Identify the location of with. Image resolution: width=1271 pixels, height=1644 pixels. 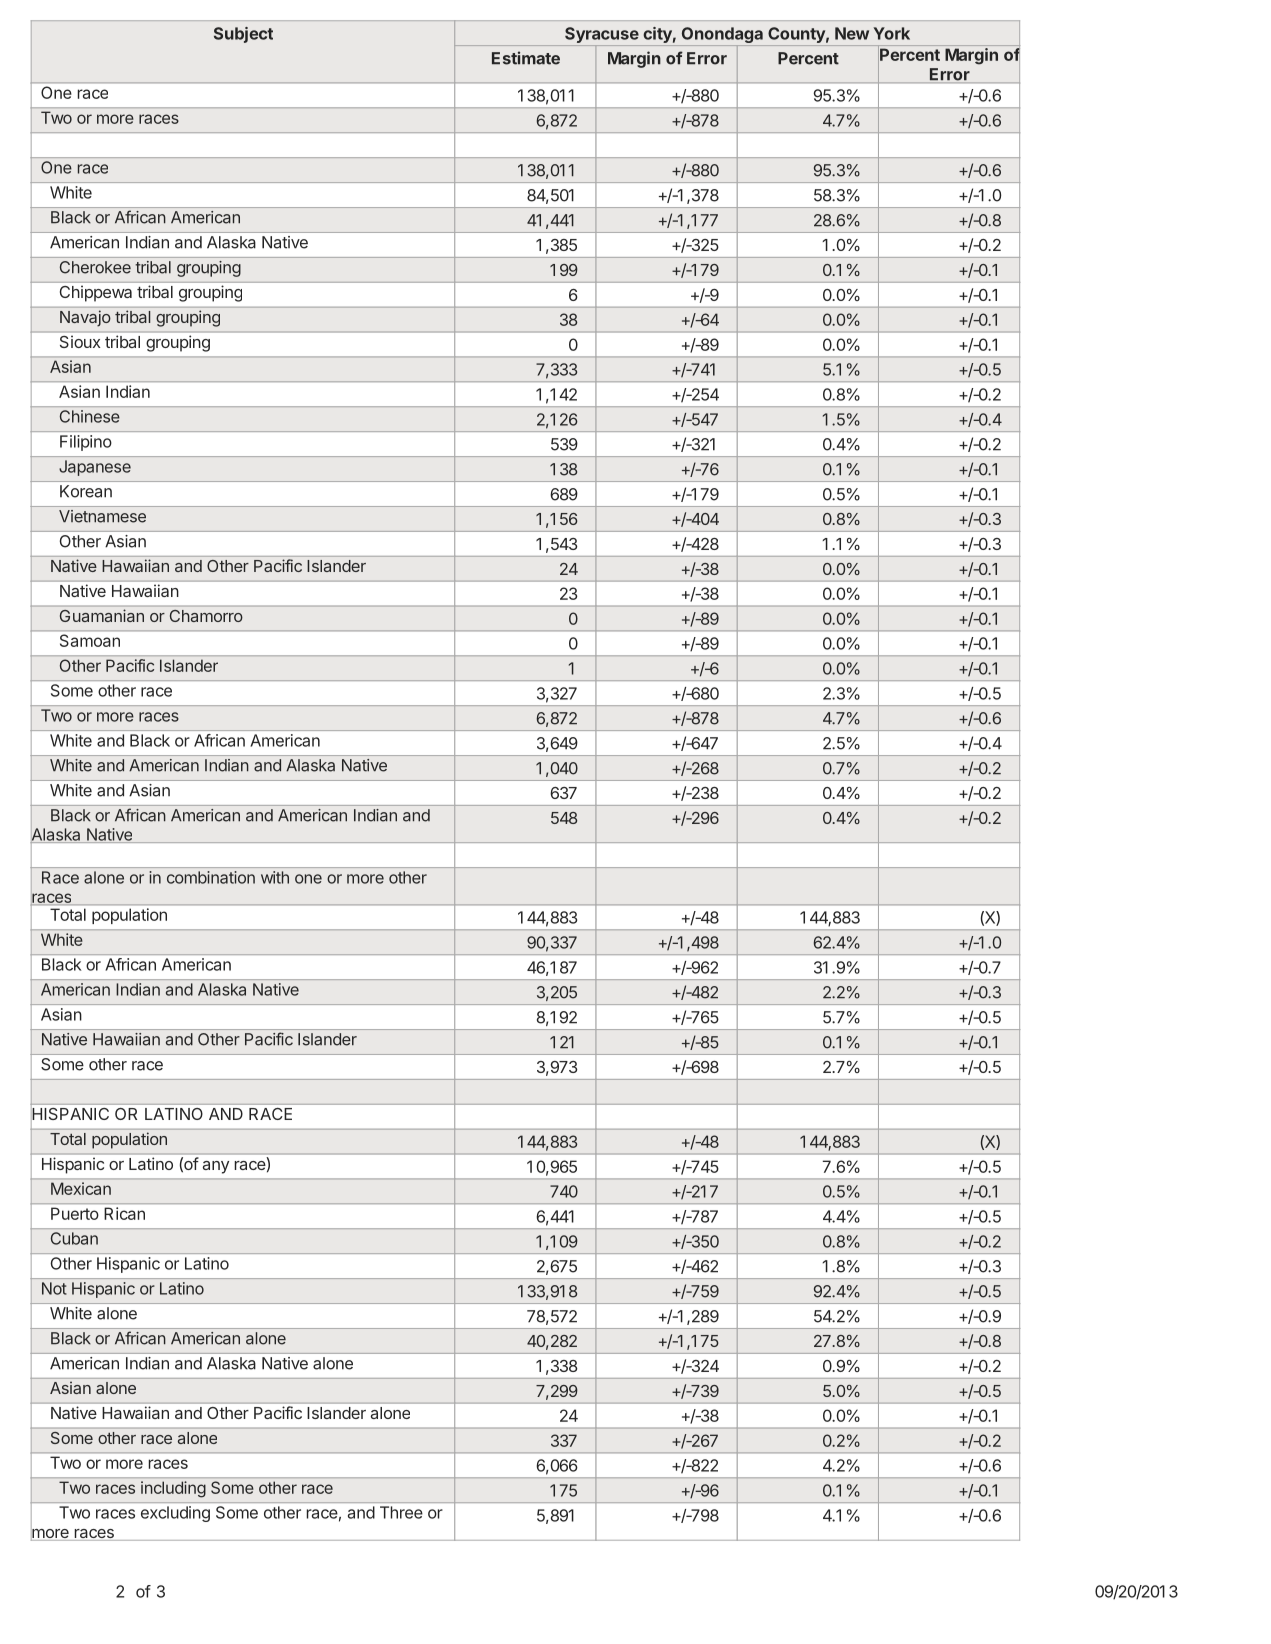
(275, 877).
